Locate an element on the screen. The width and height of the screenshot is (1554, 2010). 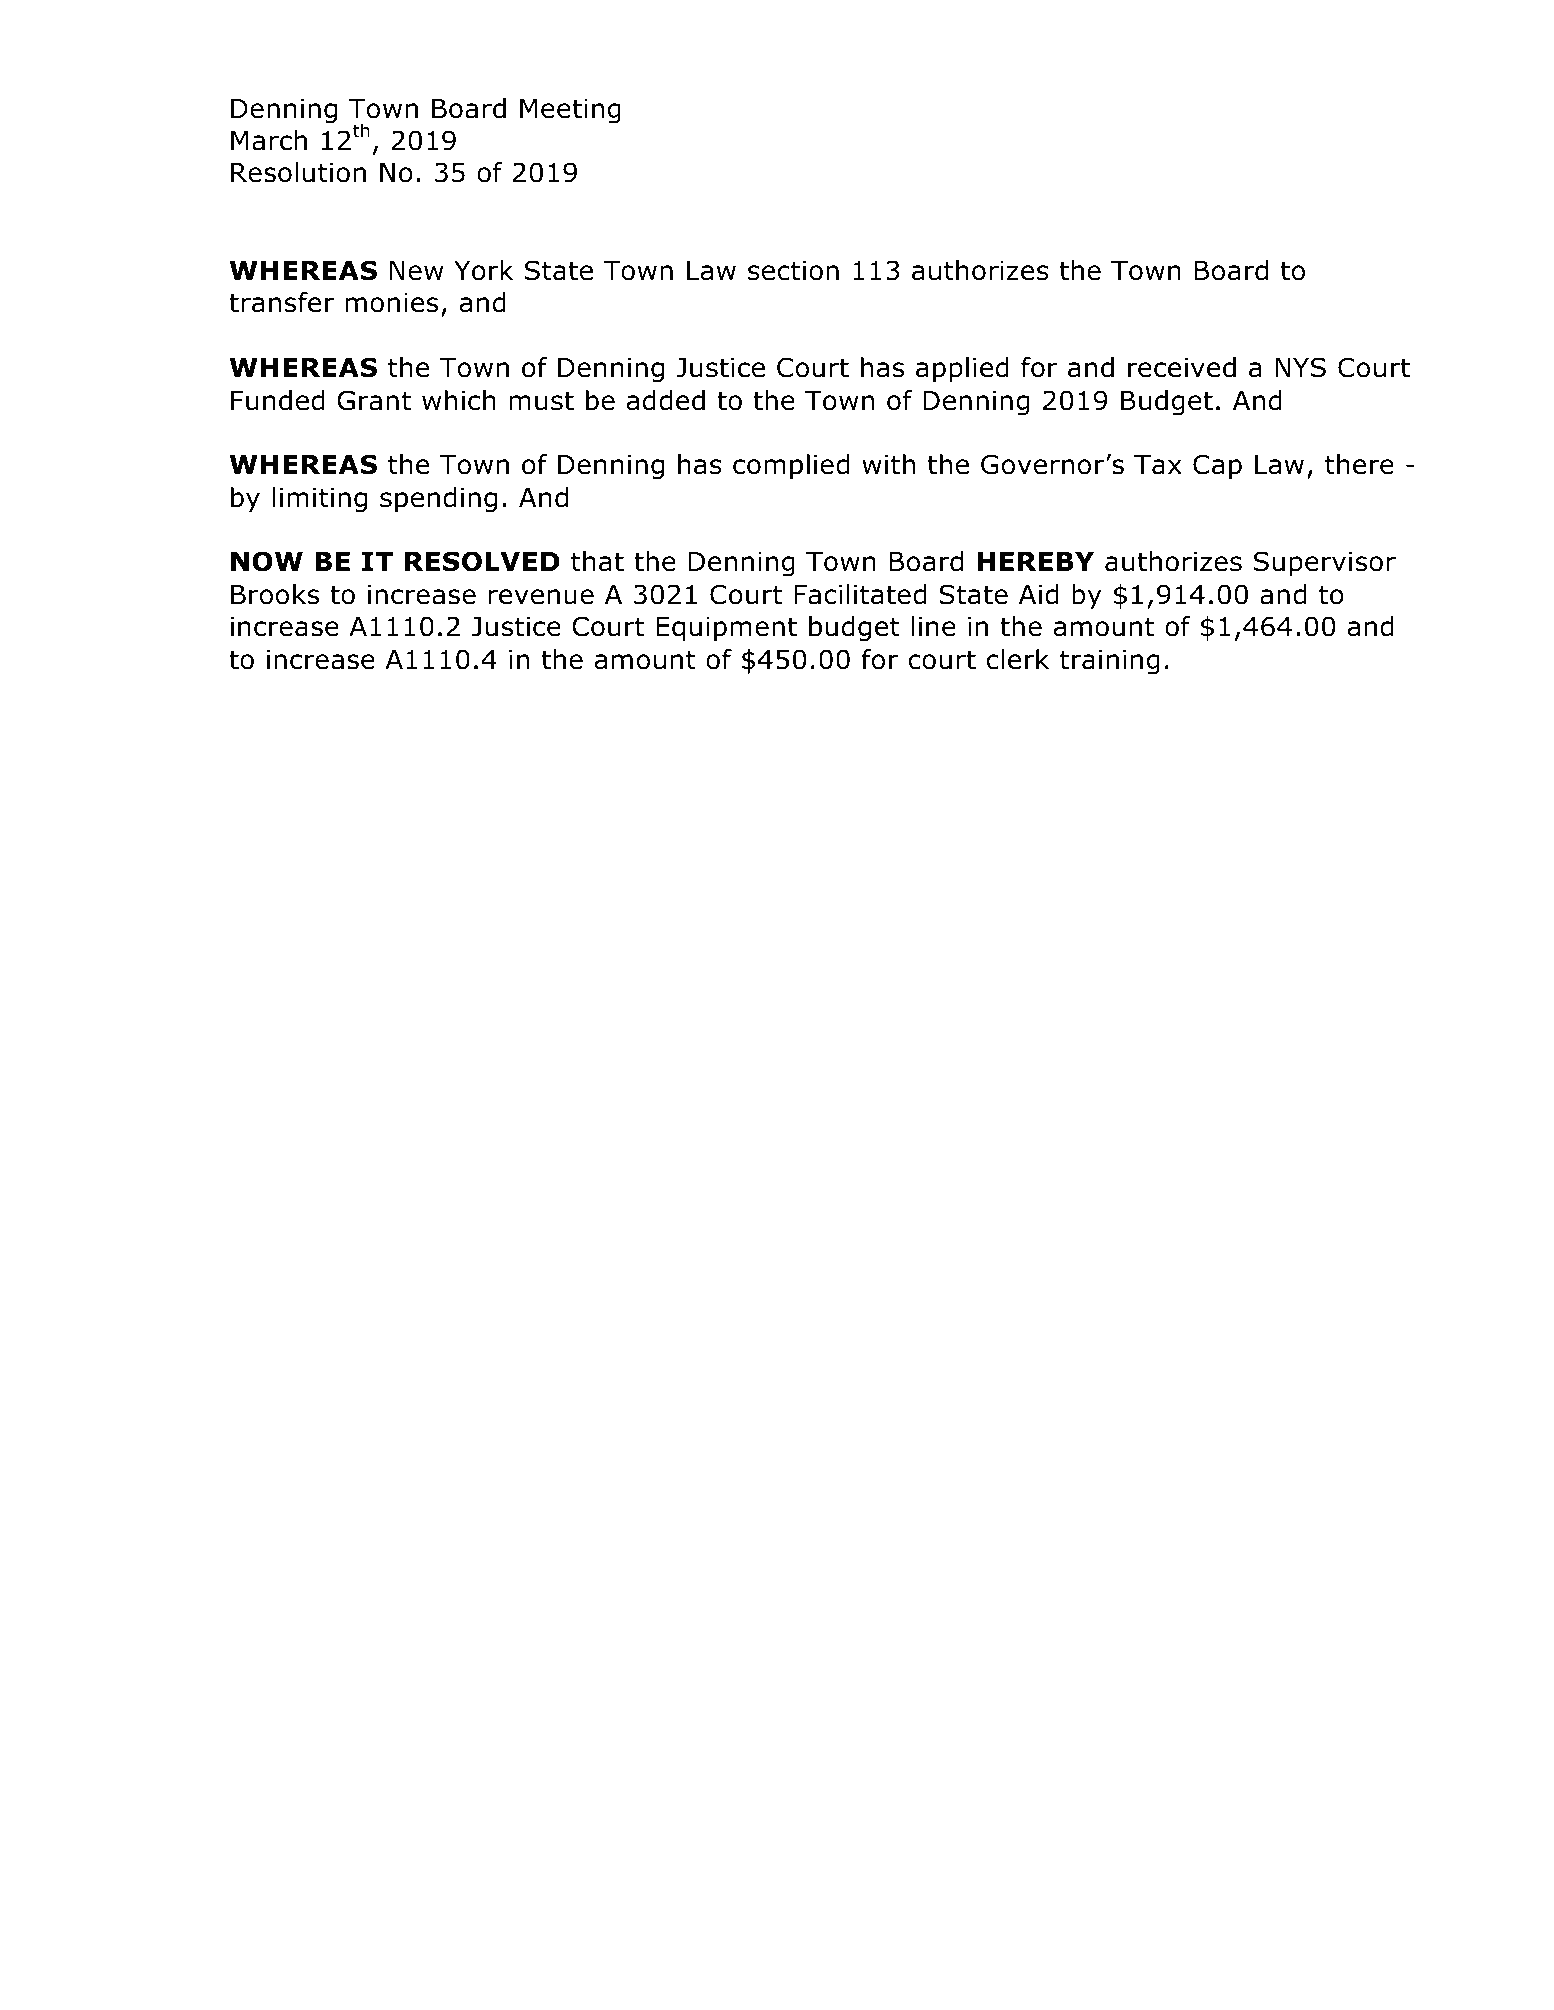
Equipment is located at coordinates (726, 629).
